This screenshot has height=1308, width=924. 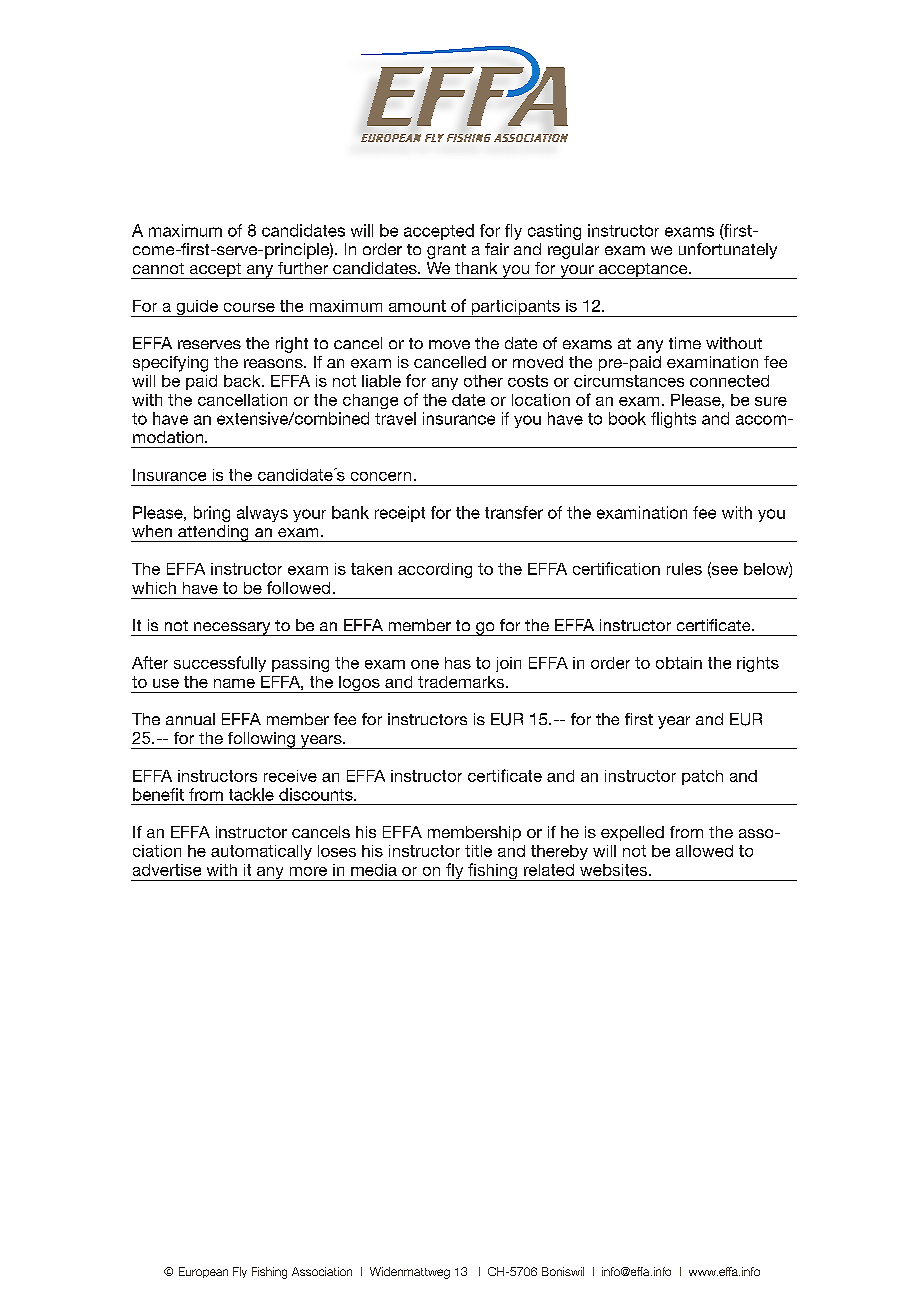 I want to click on thank, so click(x=476, y=268).
